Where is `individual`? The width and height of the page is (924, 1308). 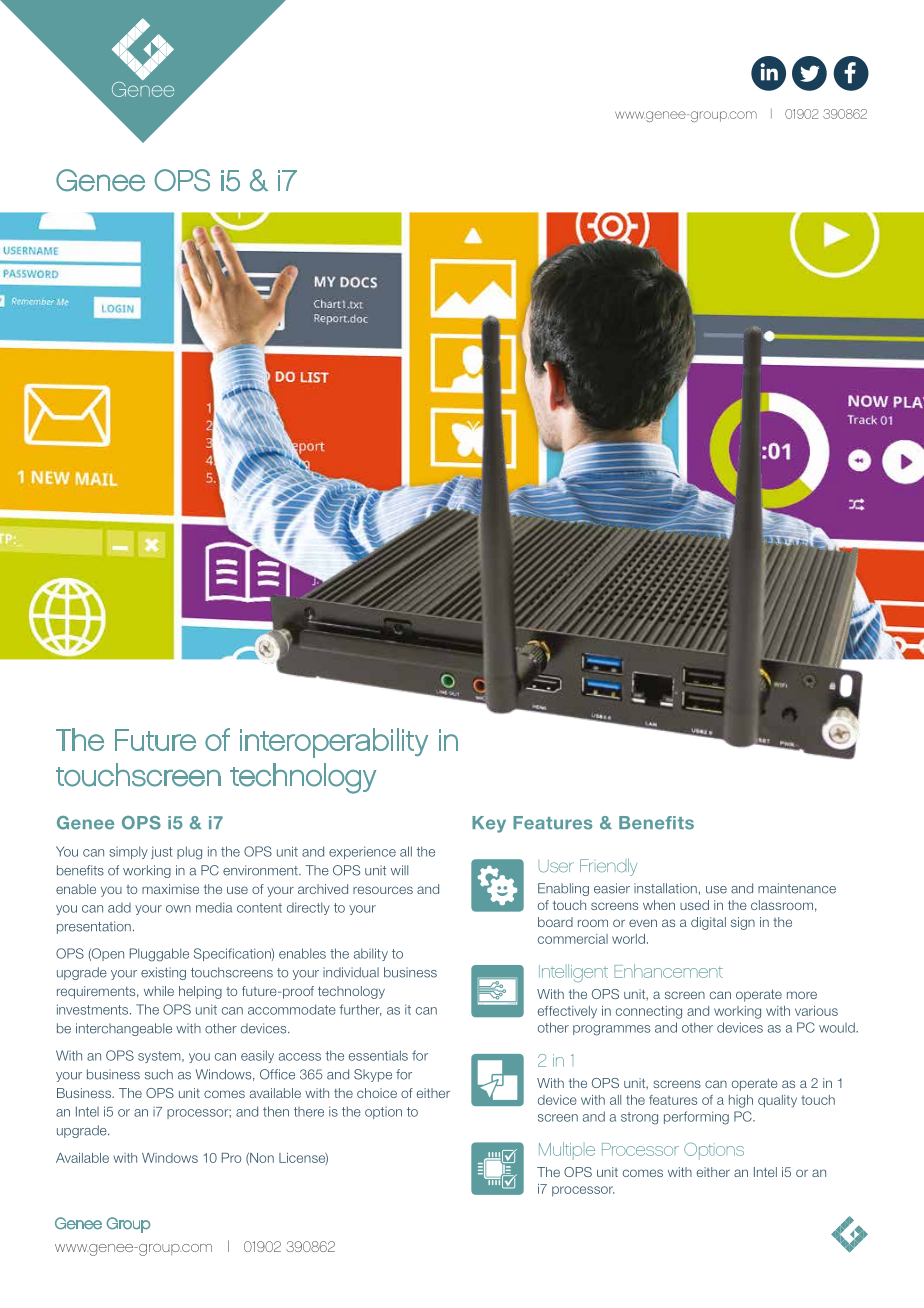
individual is located at coordinates (351, 972).
